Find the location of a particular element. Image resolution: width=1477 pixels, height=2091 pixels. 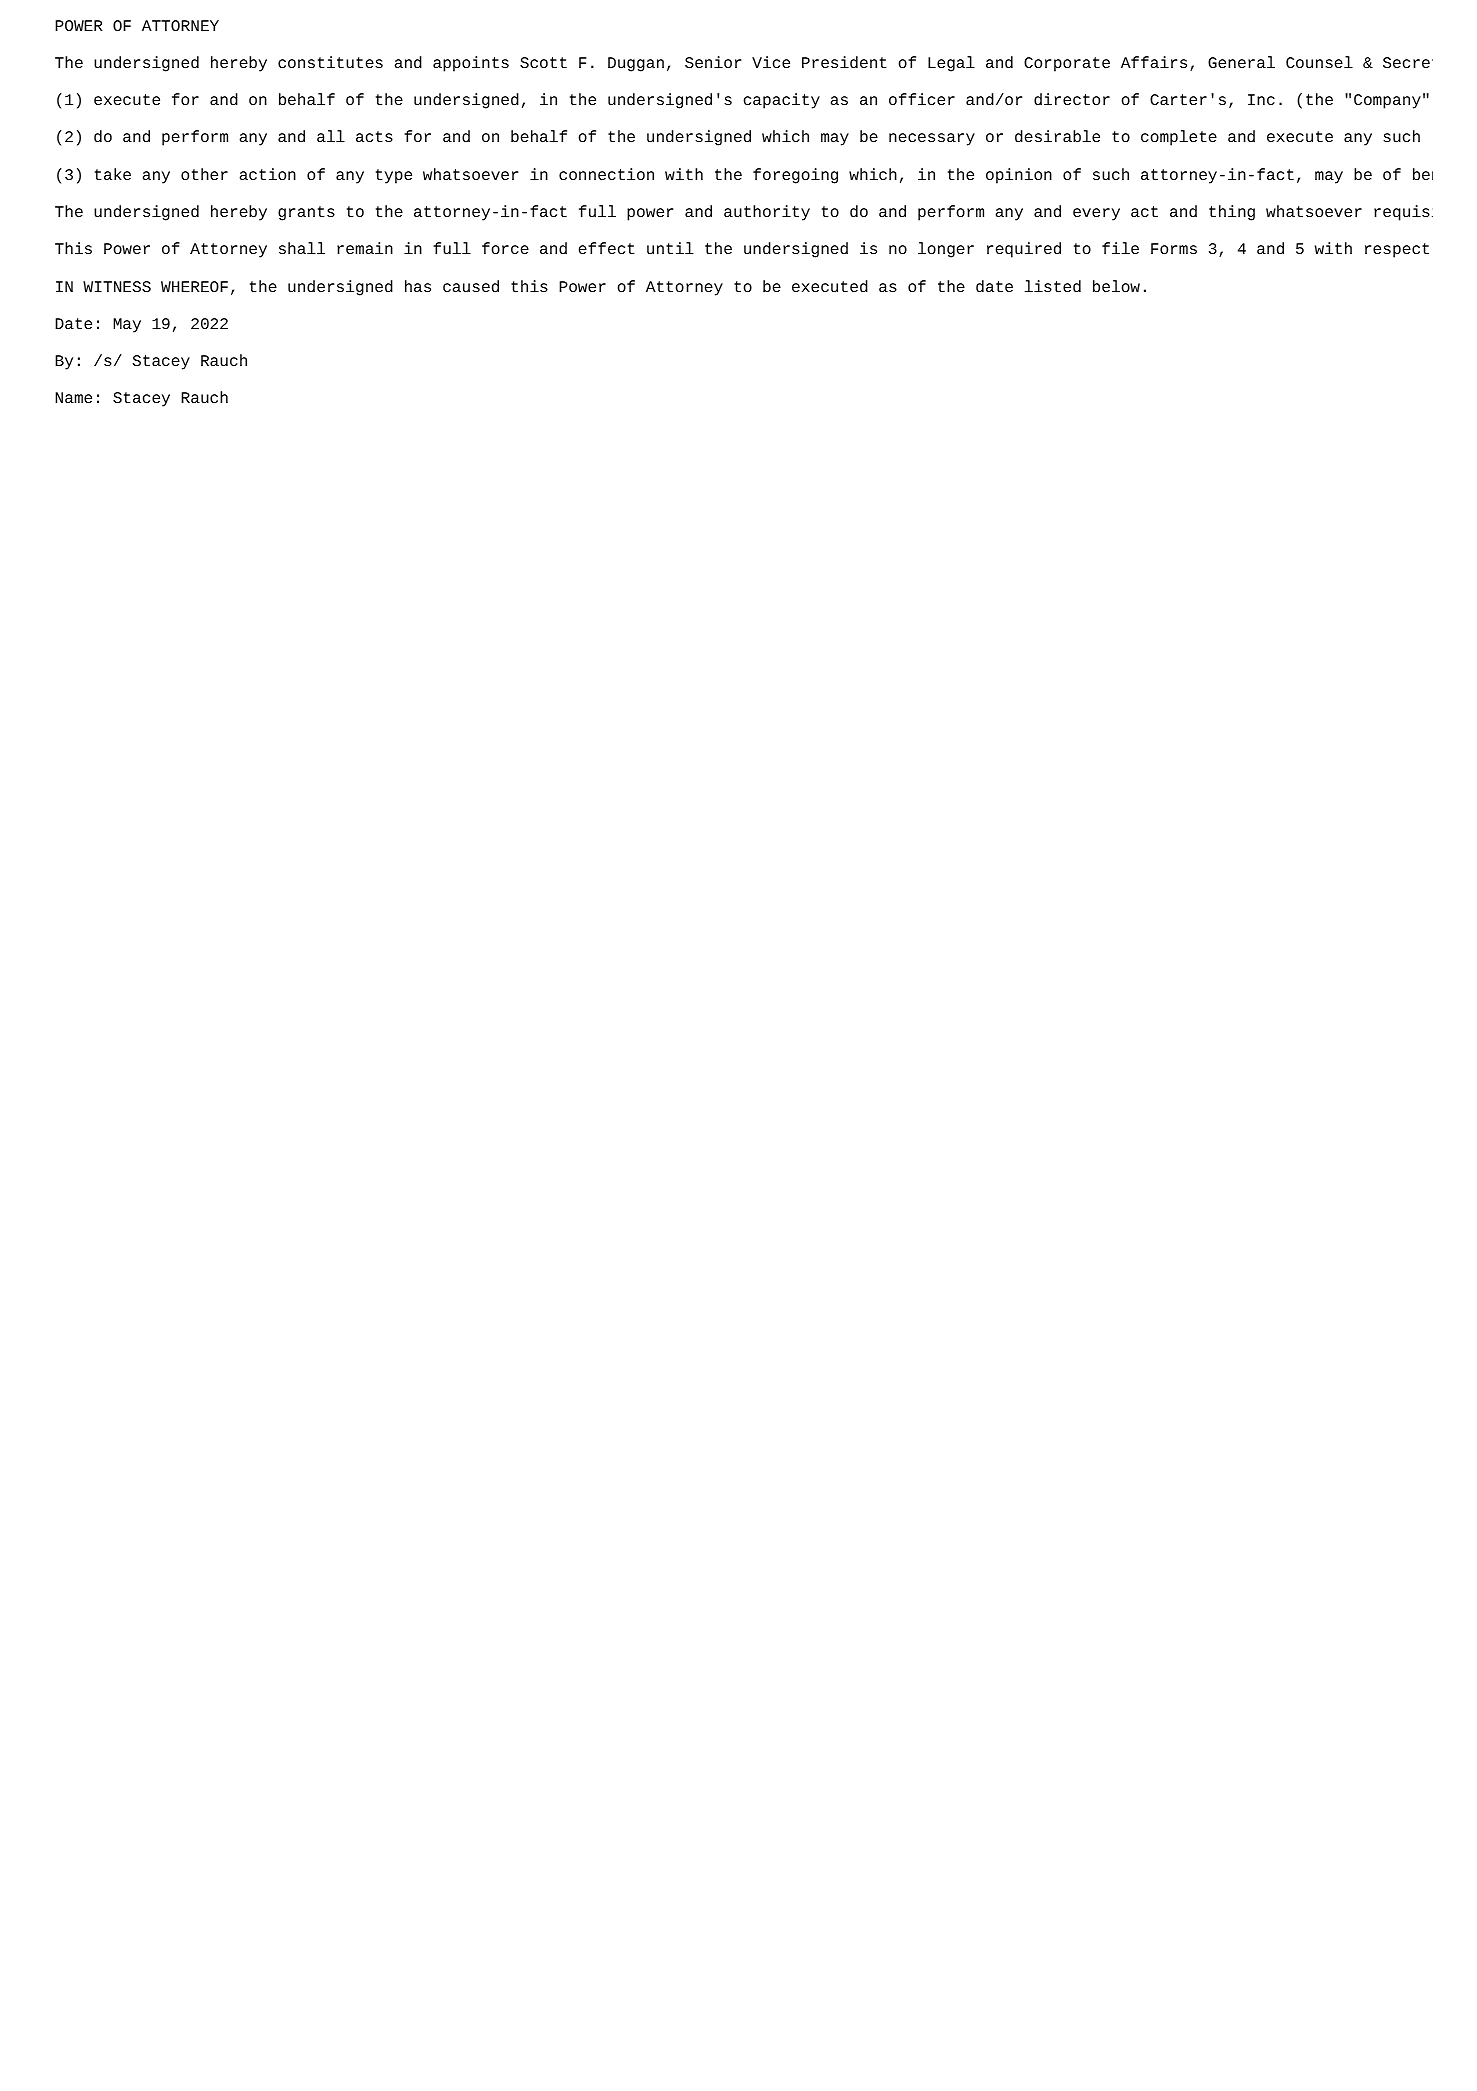

Name is located at coordinates (73, 397).
